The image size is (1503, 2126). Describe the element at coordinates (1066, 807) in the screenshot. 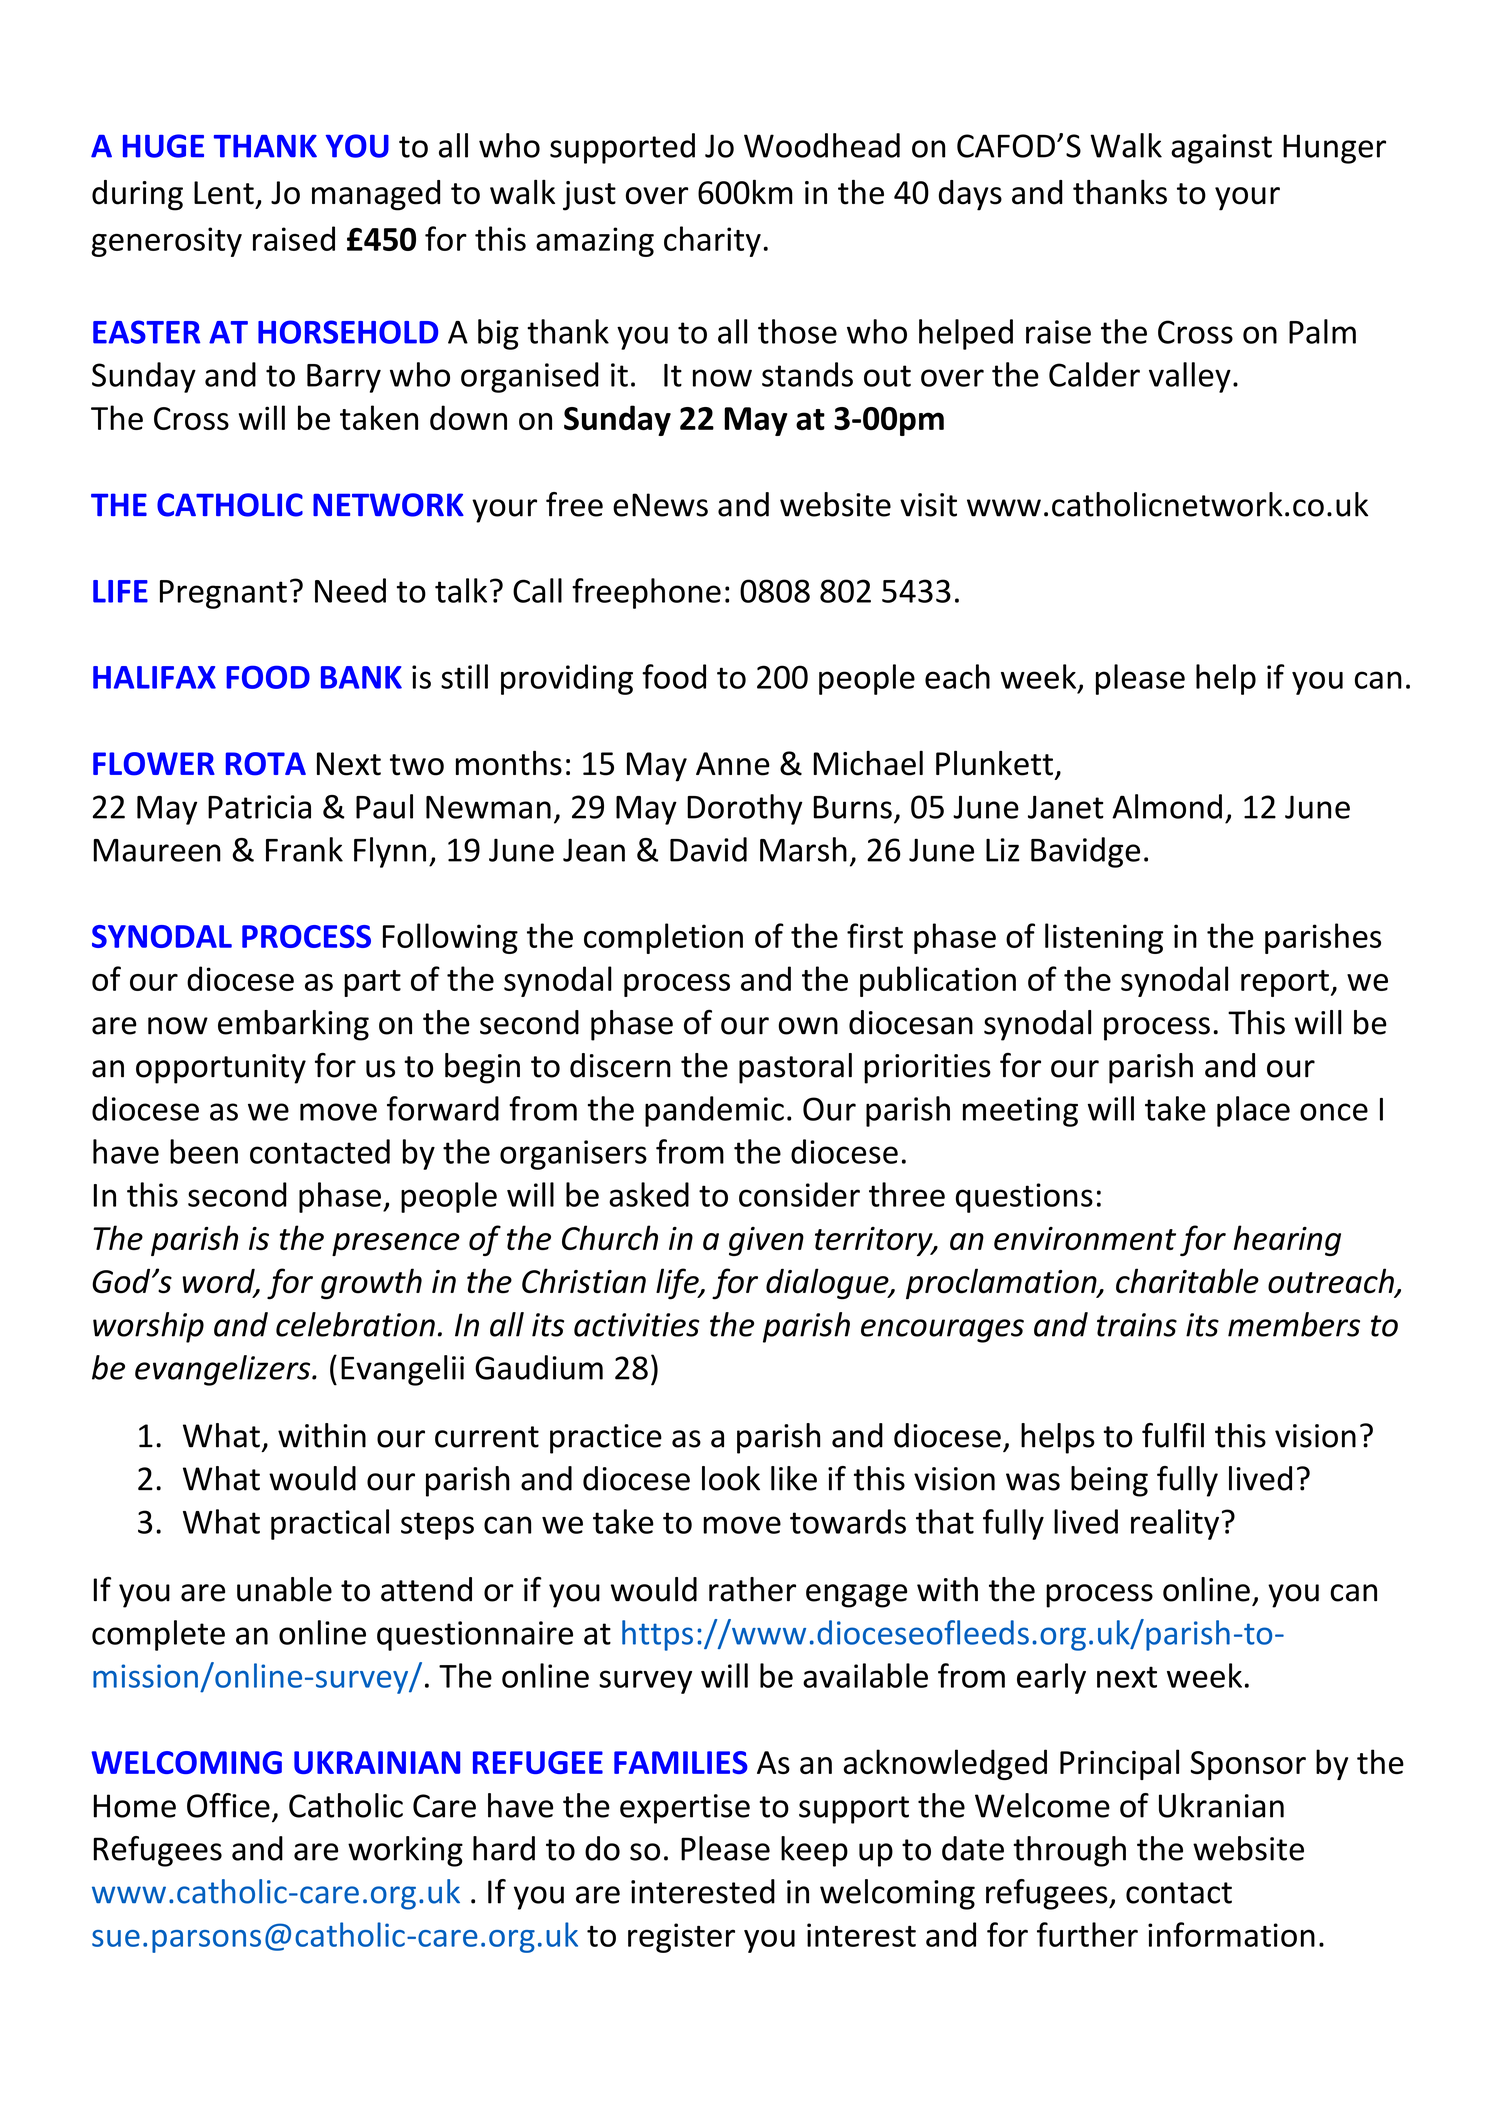

I see `Janet` at that location.
